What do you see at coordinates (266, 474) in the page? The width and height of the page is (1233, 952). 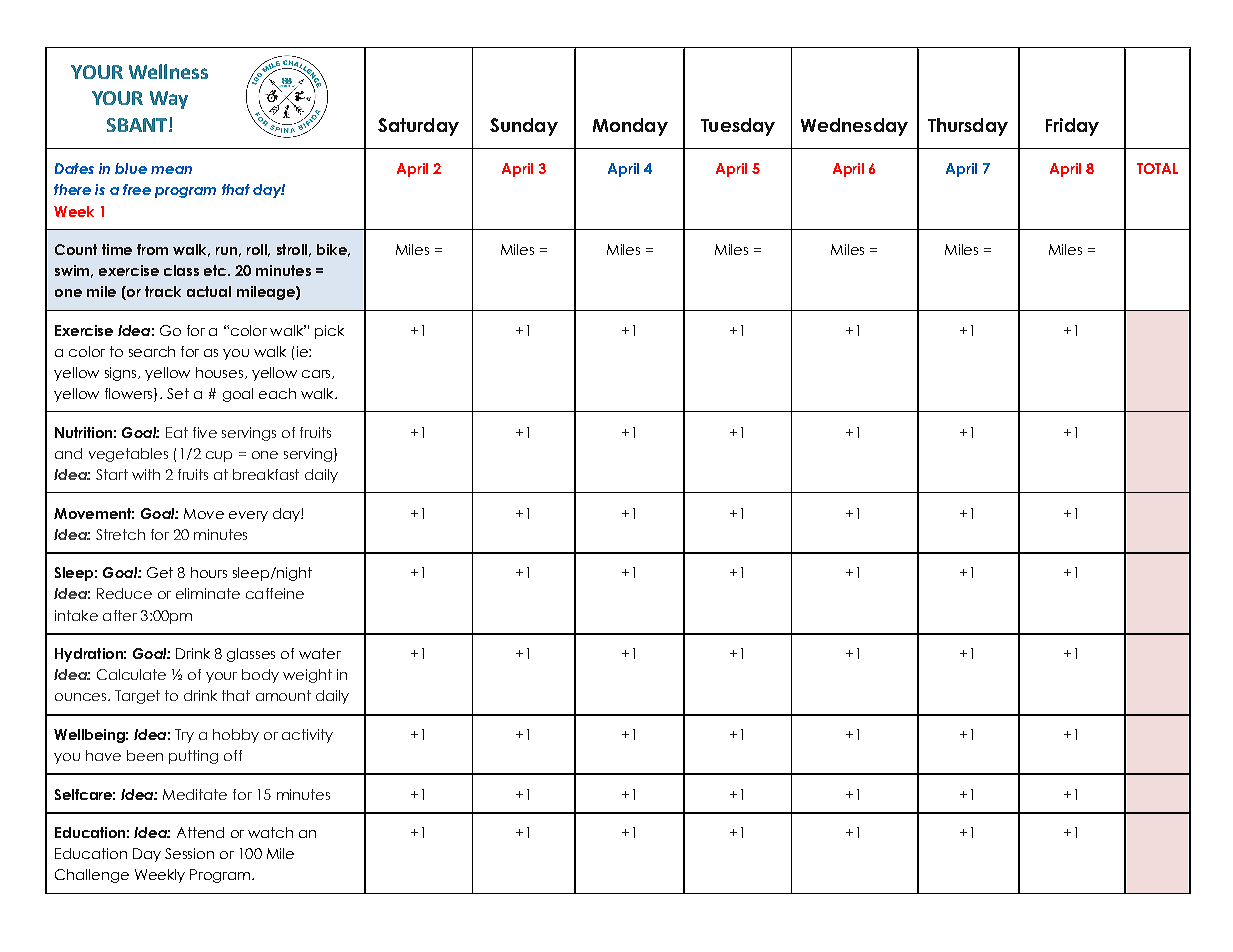 I see `breakfast` at bounding box center [266, 474].
